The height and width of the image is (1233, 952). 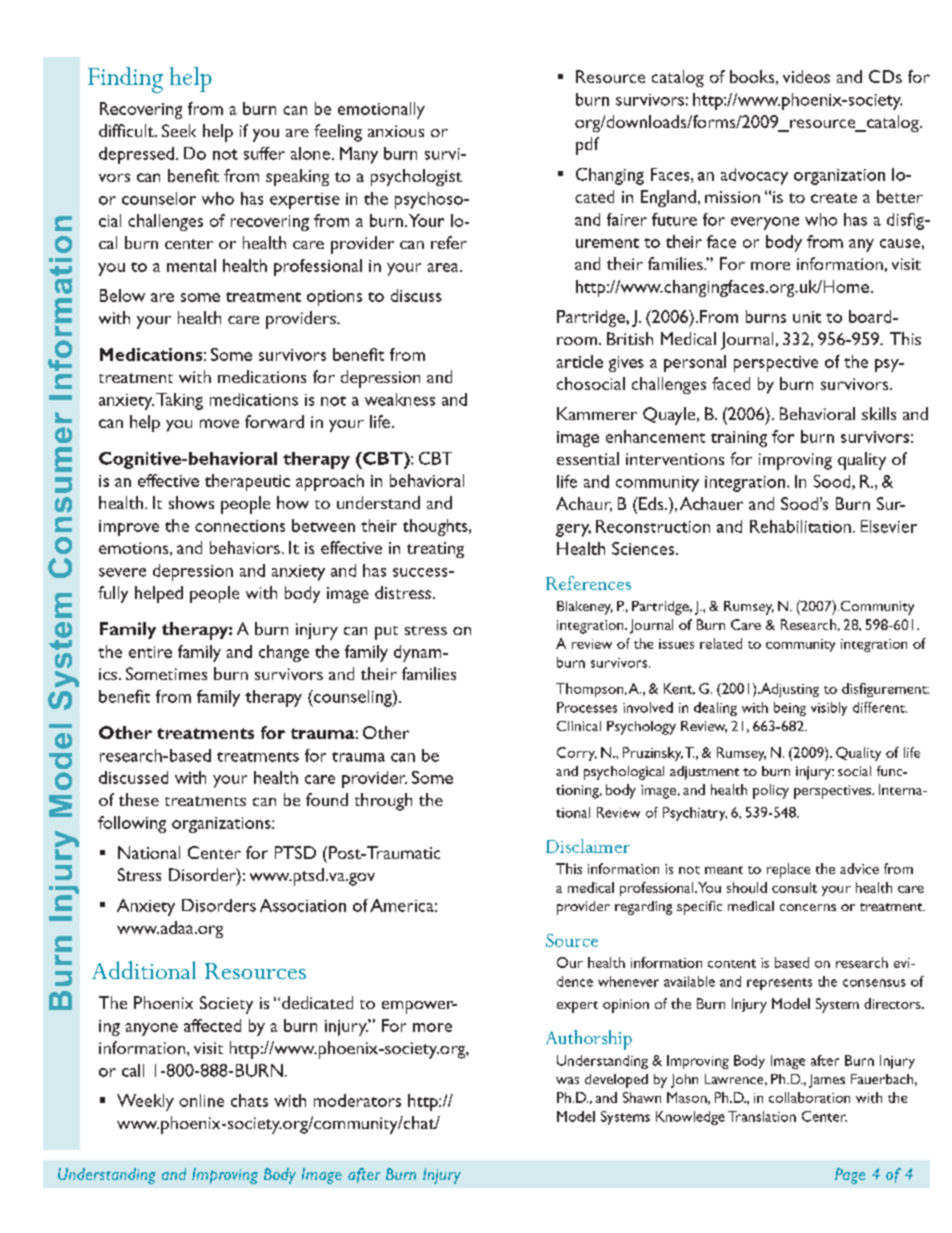 What do you see at coordinates (879, 413) in the image?
I see `skills` at bounding box center [879, 413].
